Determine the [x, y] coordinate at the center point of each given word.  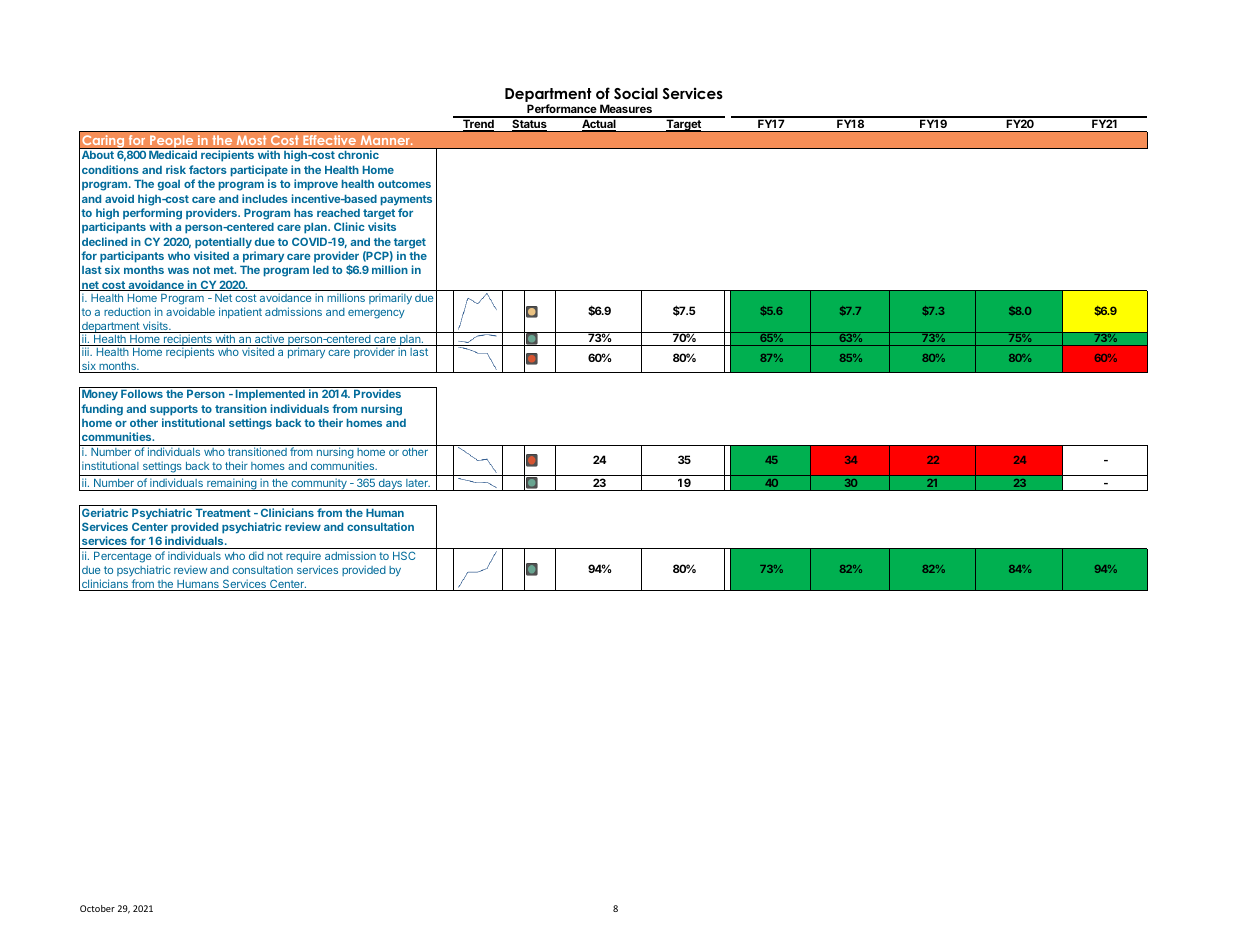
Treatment [223, 513]
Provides [377, 393]
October [97, 908]
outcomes [404, 184]
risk [176, 169]
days [390, 485]
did [256, 555]
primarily [390, 299]
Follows [142, 394]
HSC [404, 555]
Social [636, 93]
